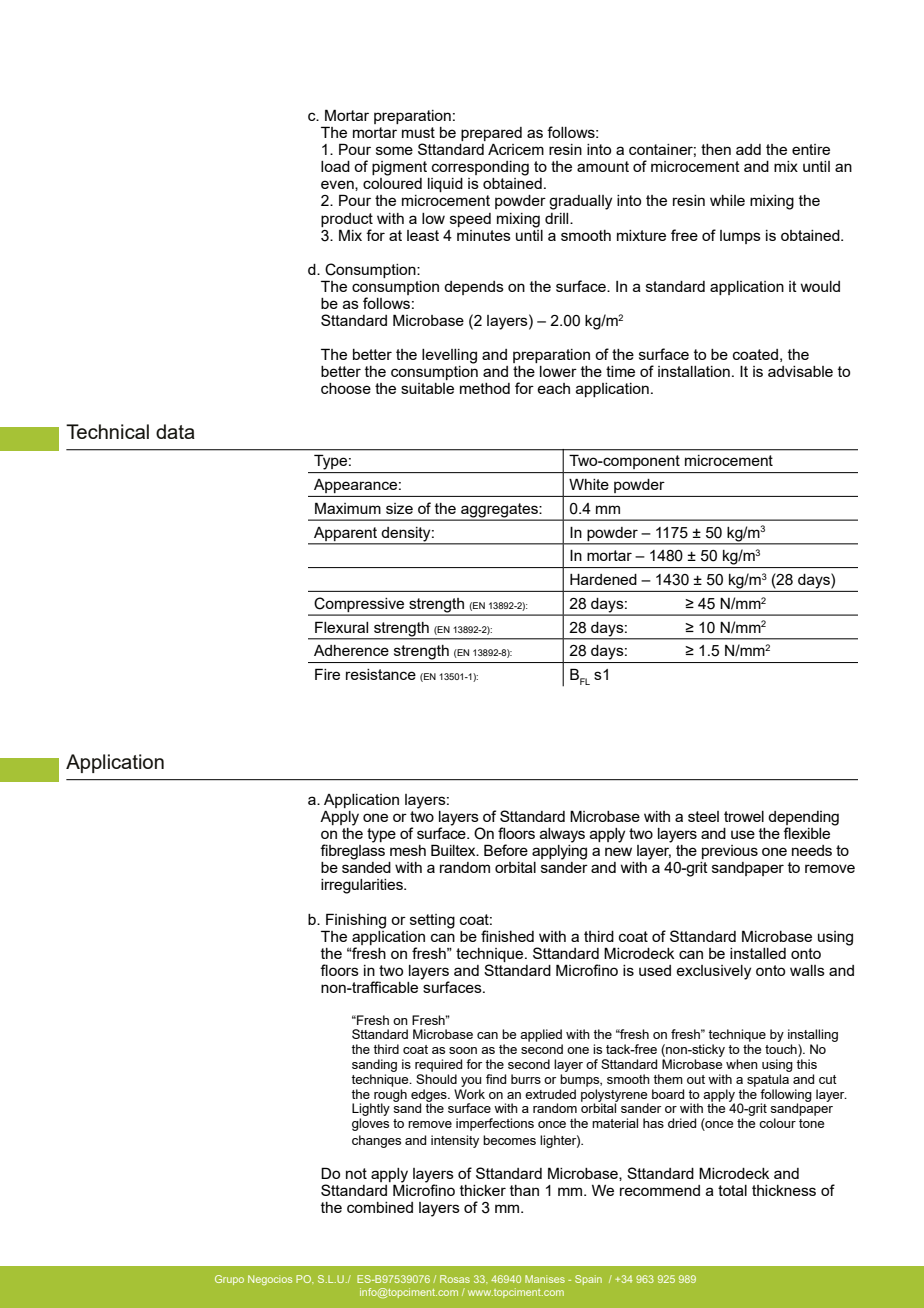 This page has width=924, height=1308. Describe the element at coordinates (732, 1190) in the page. I see `total` at that location.
